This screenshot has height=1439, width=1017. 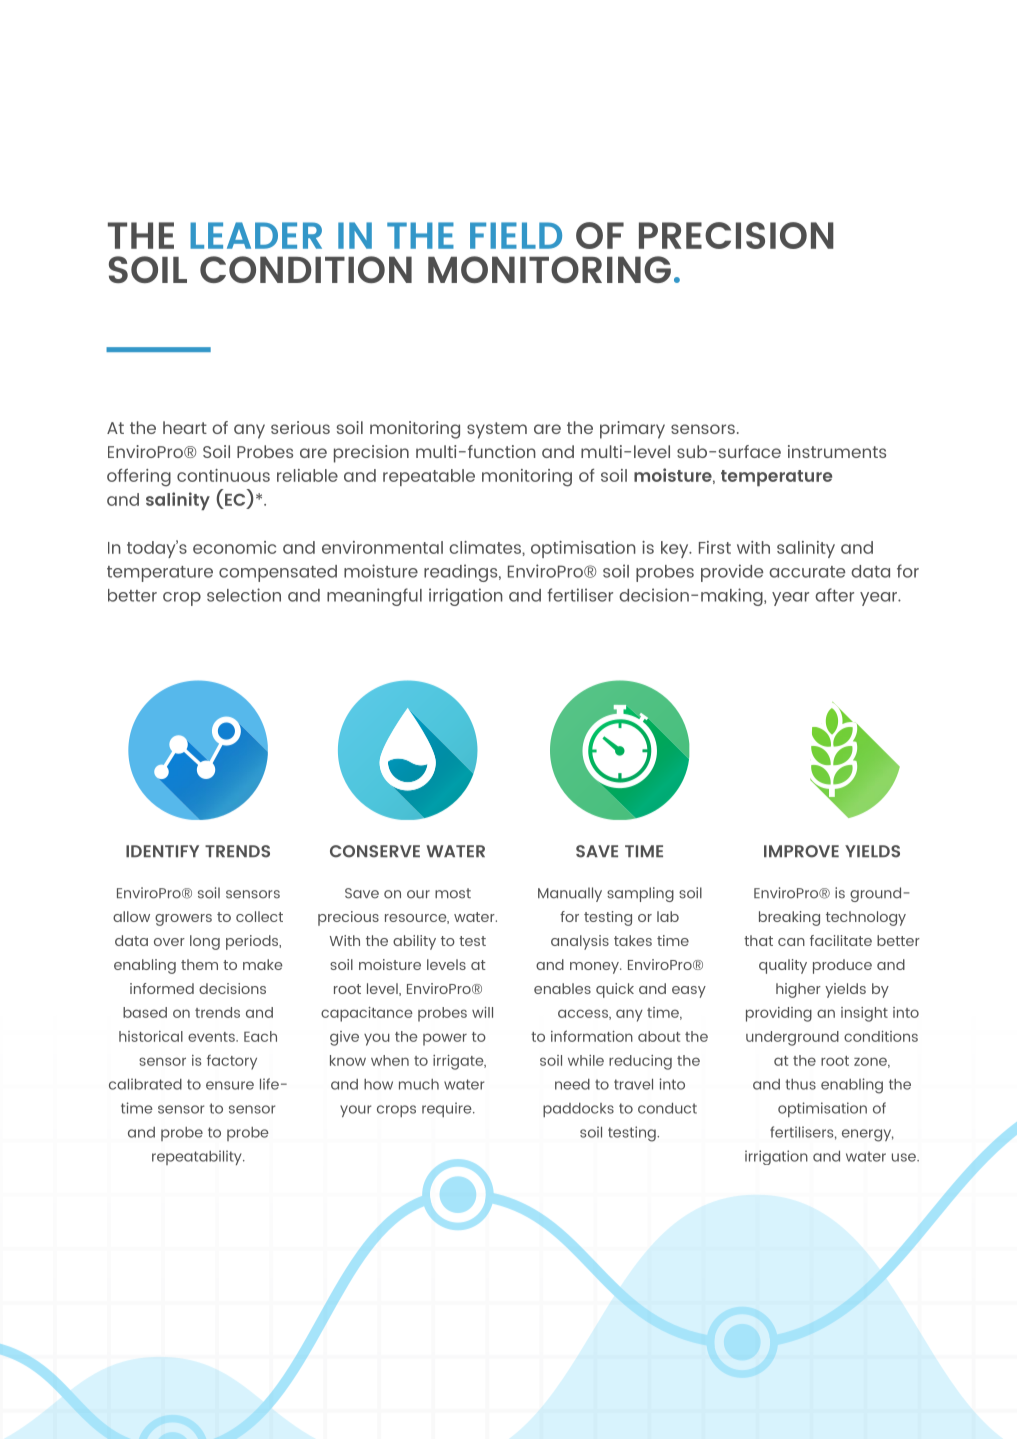 I want to click on FIELD, so click(x=516, y=235).
